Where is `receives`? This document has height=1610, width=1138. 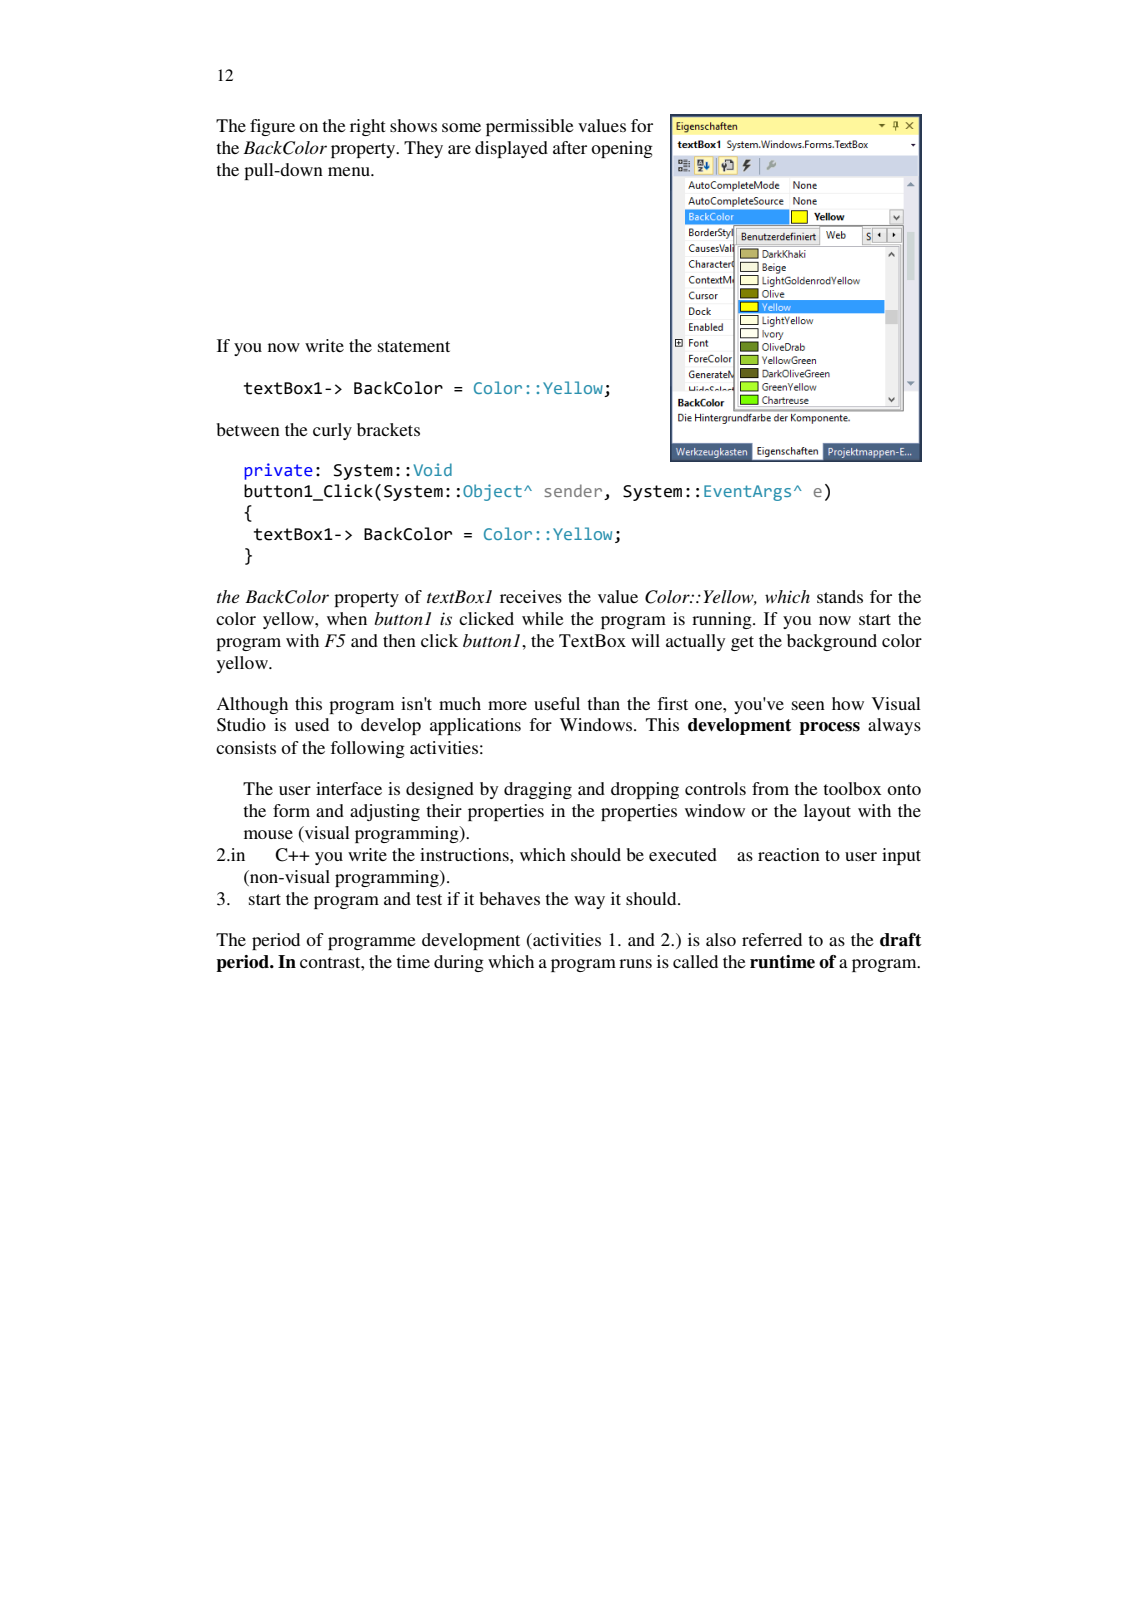 receives is located at coordinates (531, 596).
